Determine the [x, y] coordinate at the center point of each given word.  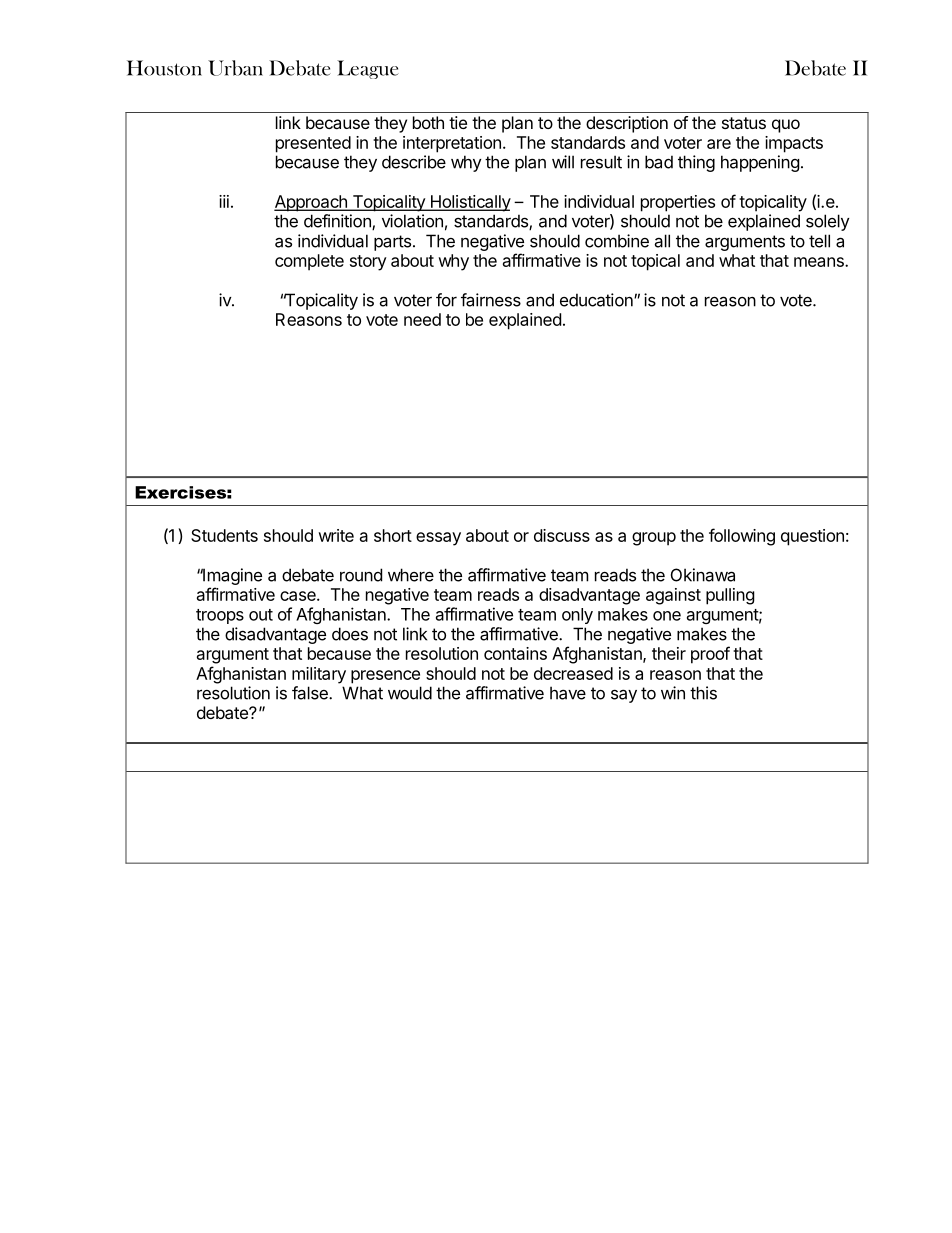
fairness [491, 300]
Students [224, 535]
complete [309, 262]
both [428, 122]
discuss [562, 535]
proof [710, 655]
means [820, 262]
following [742, 537]
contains [515, 653]
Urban [235, 68]
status [744, 123]
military [319, 675]
